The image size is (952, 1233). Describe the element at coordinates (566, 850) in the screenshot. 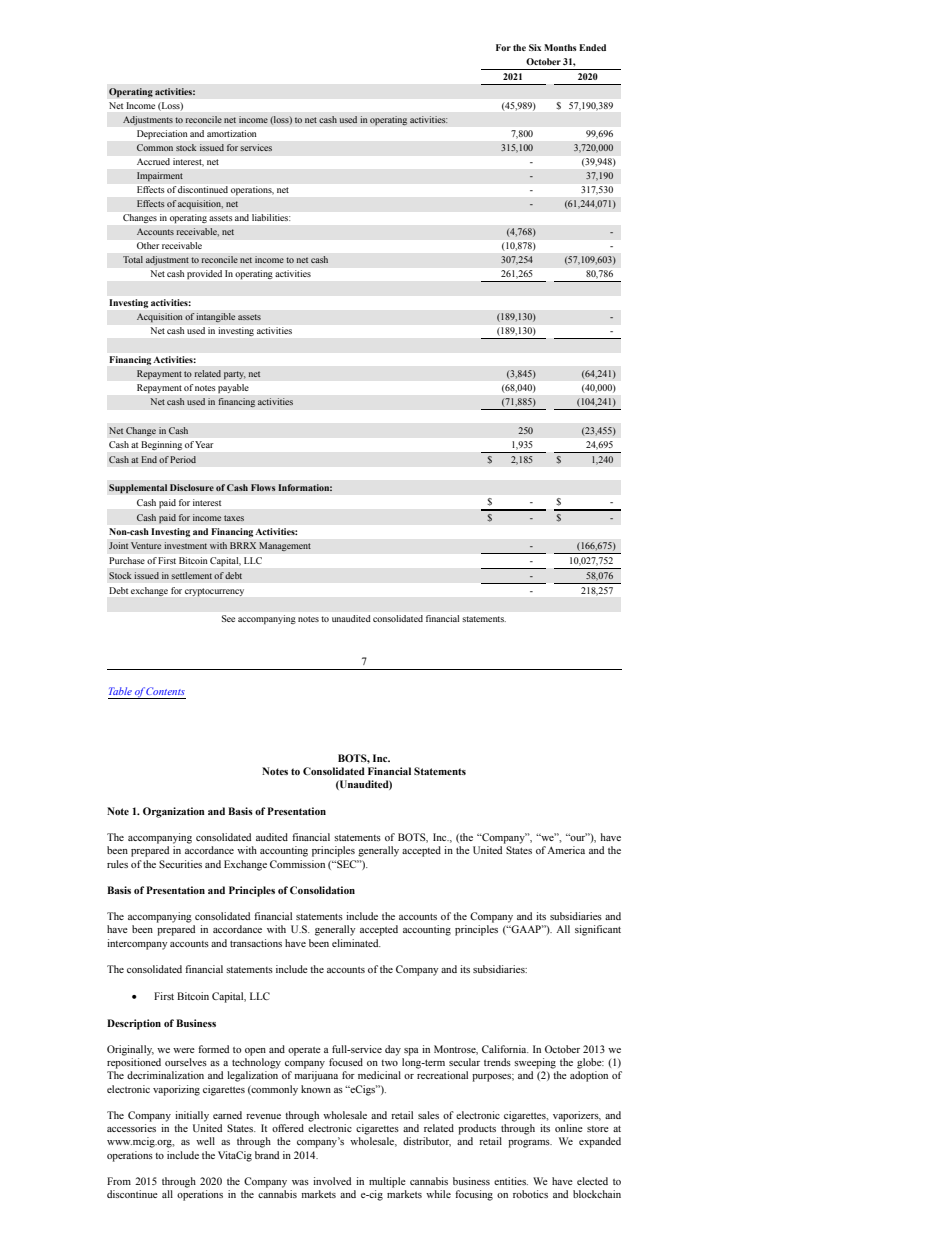

I see `America` at that location.
